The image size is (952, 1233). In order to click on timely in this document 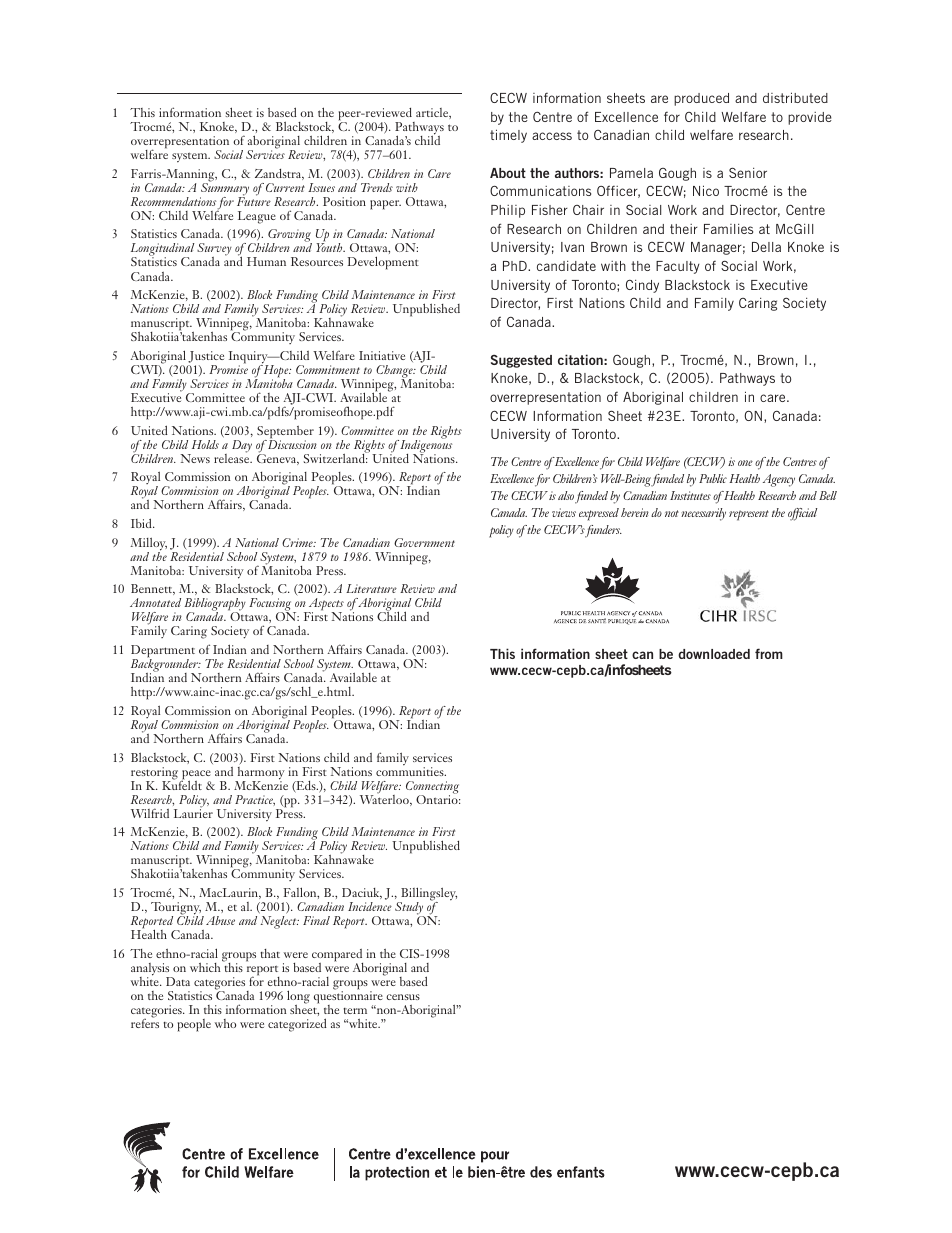, I will do `click(508, 136)`.
